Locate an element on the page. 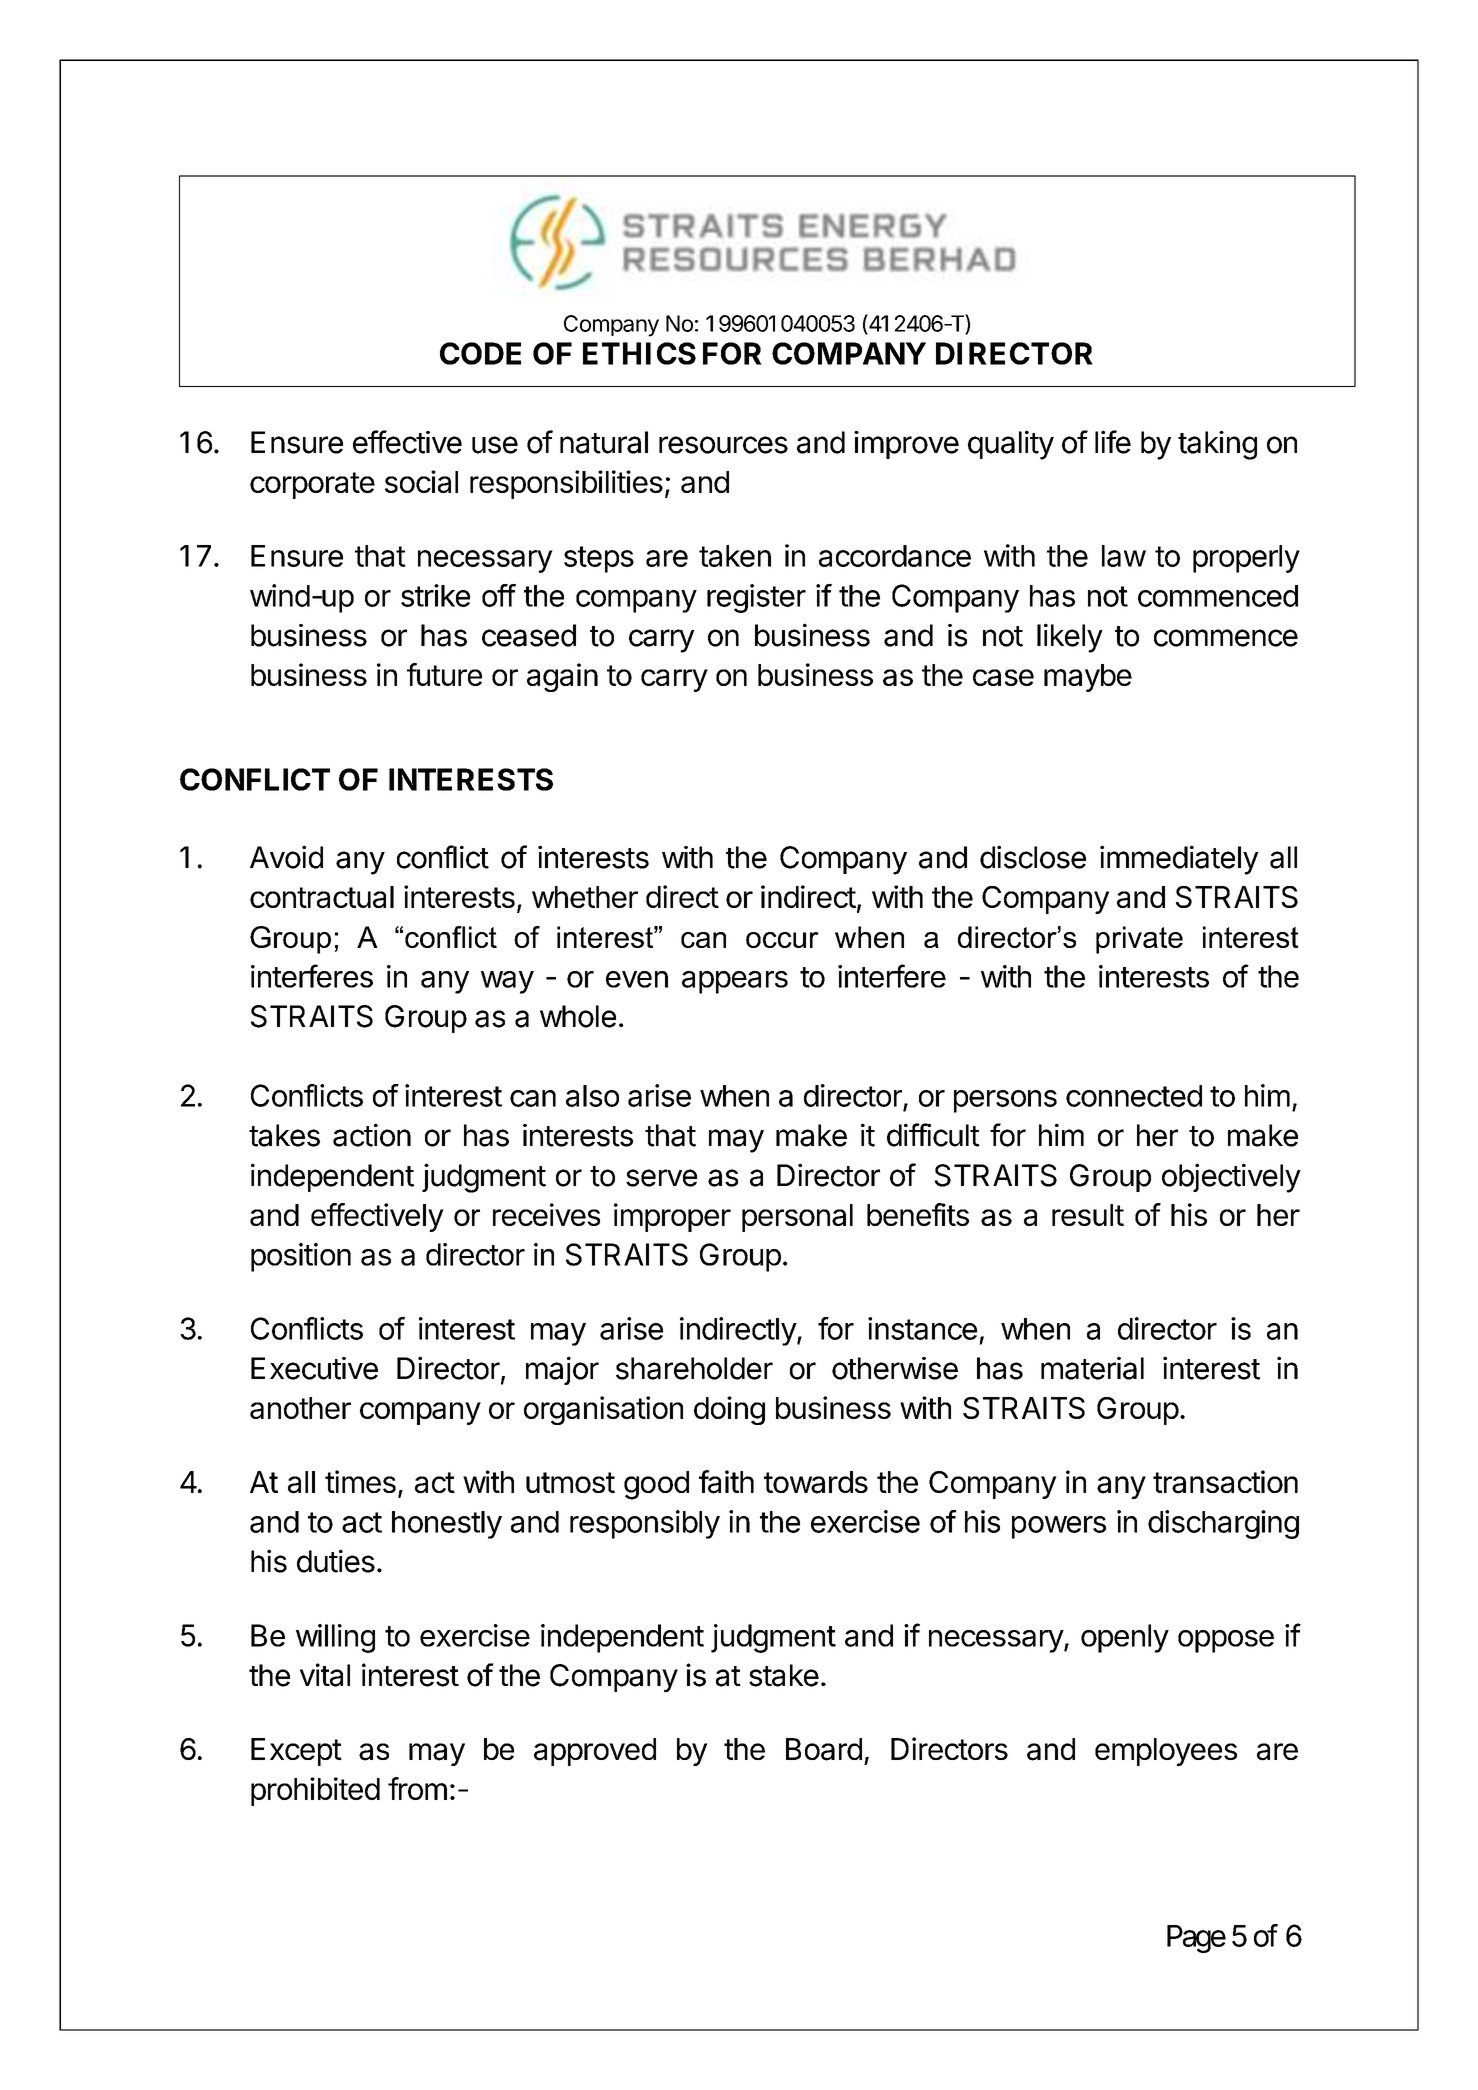  CODE is located at coordinates (480, 353).
